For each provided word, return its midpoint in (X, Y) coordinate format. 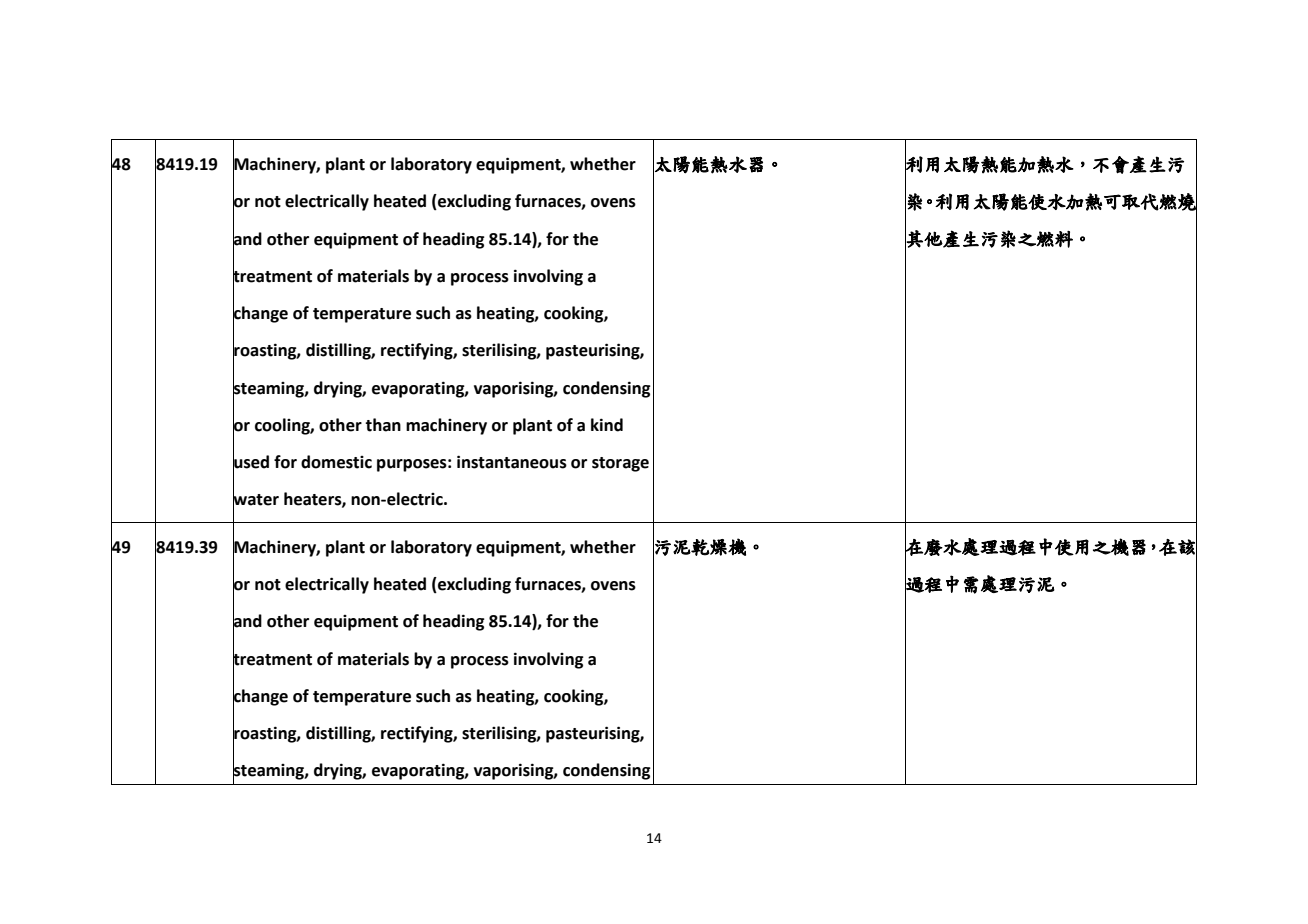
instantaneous (512, 462)
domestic (336, 462)
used (251, 462)
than (383, 425)
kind (607, 425)
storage (620, 464)
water (256, 500)
